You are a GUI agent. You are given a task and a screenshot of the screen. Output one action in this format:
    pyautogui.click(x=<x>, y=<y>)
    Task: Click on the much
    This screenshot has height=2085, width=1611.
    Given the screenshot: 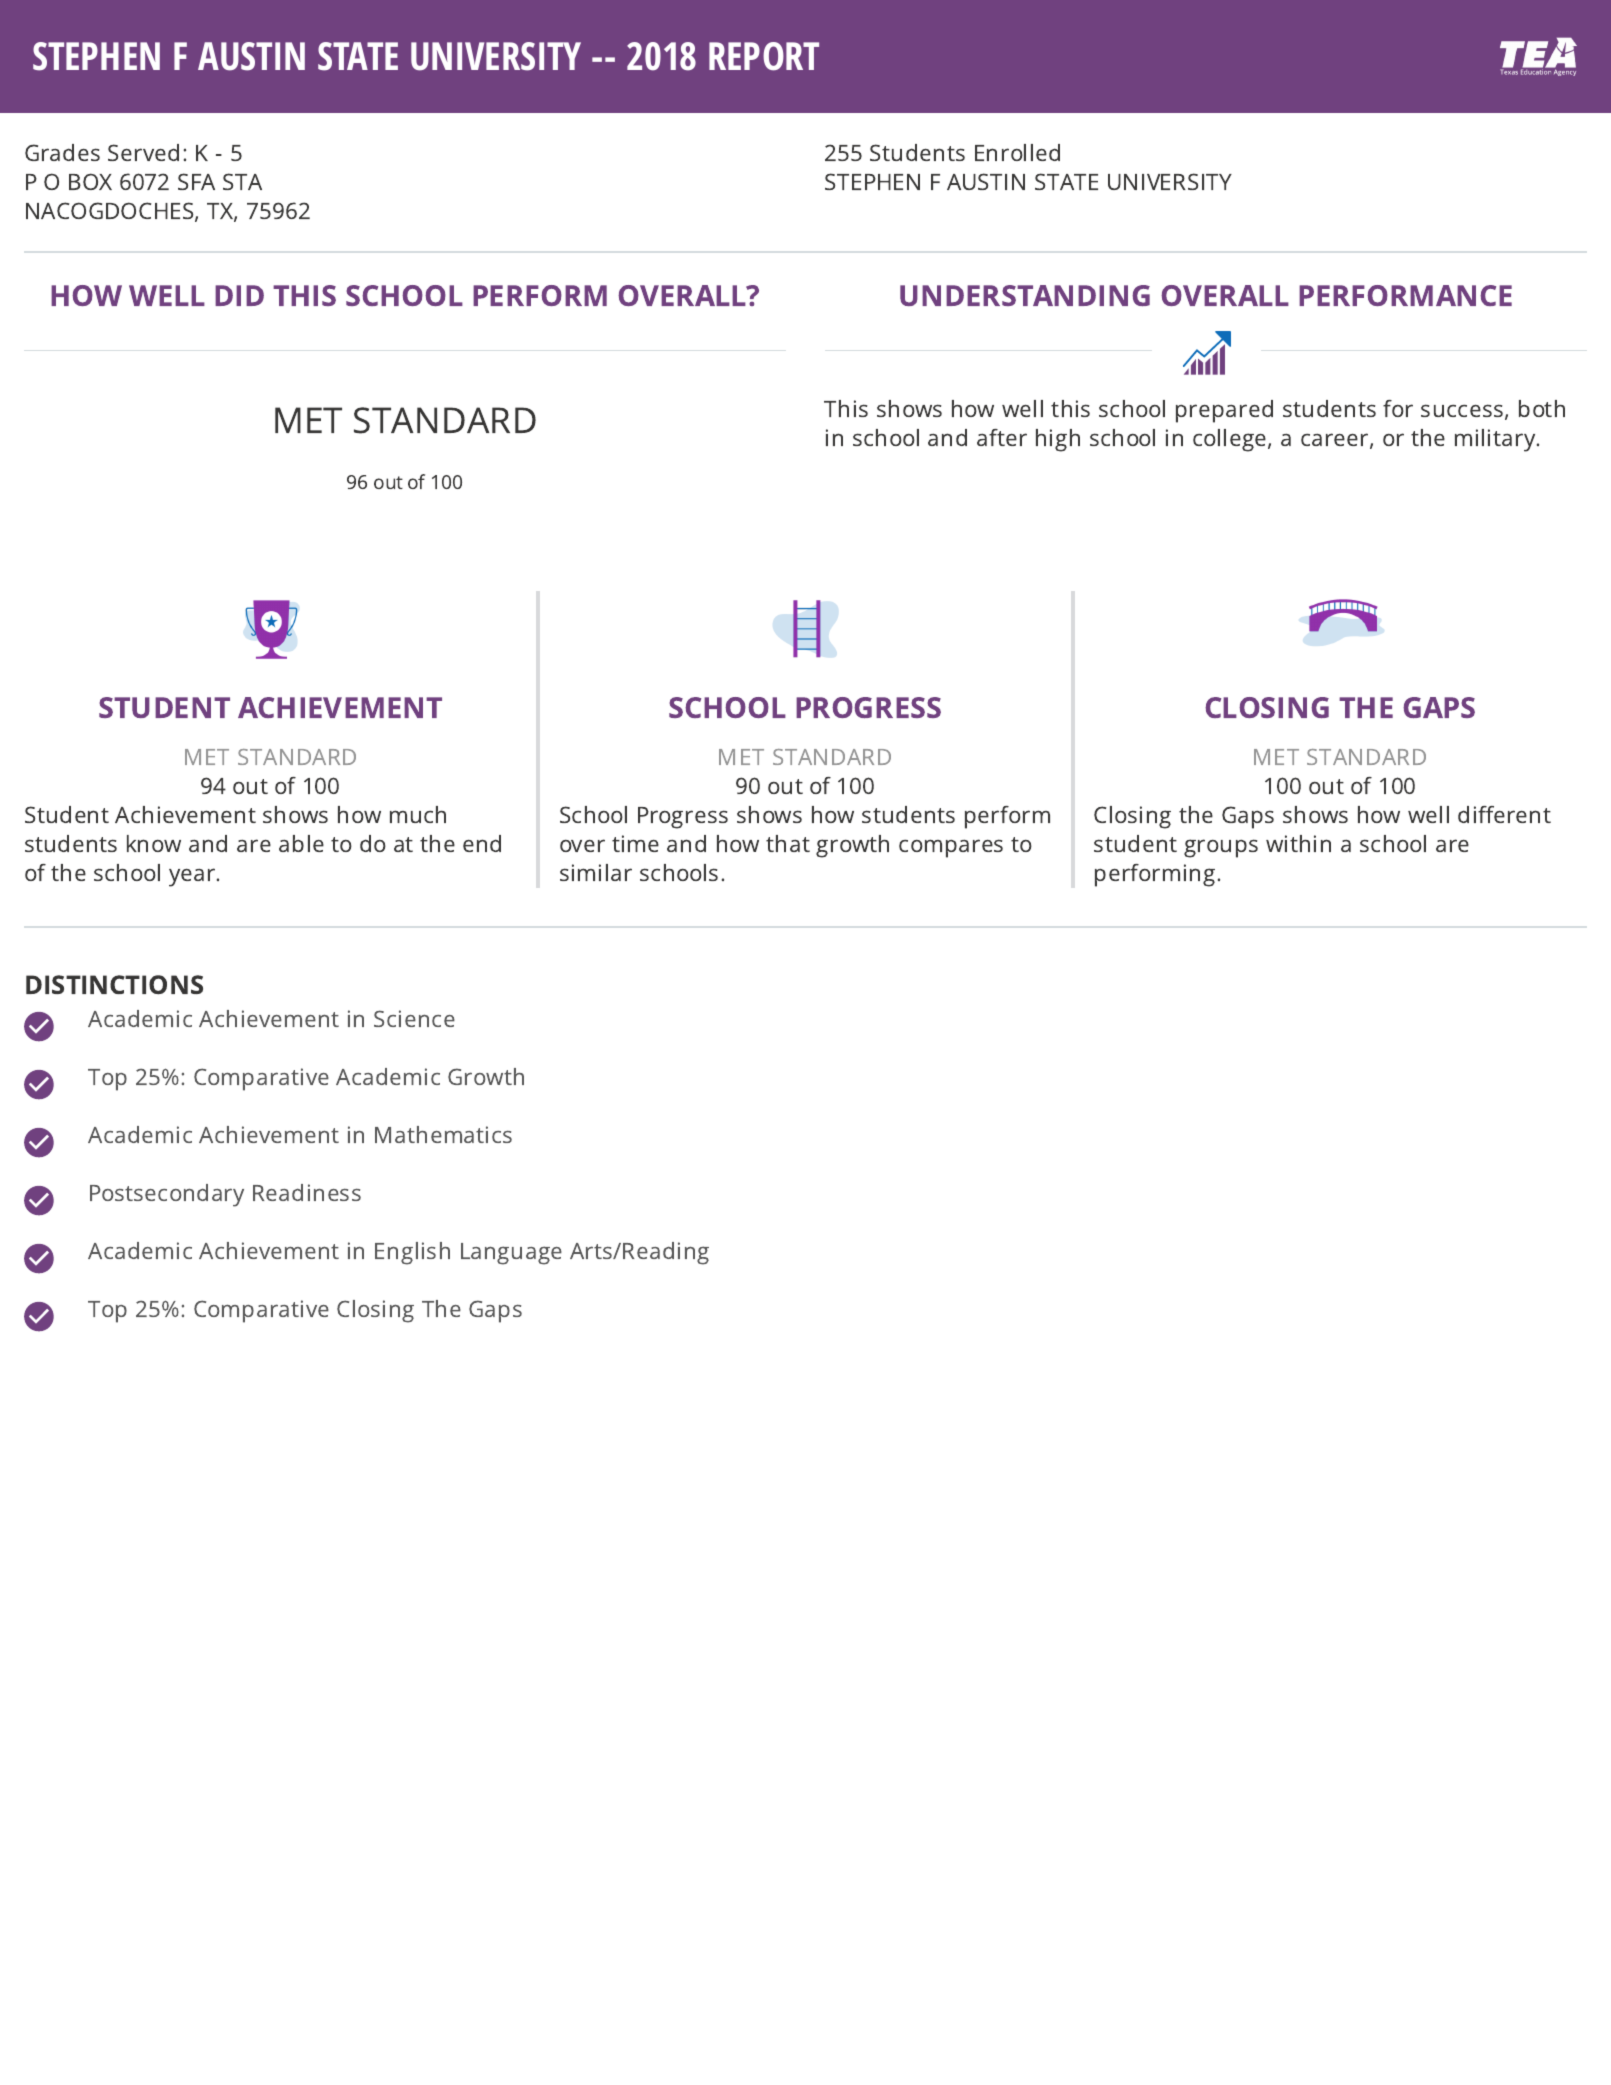 What is the action you would take?
    pyautogui.click(x=418, y=814)
